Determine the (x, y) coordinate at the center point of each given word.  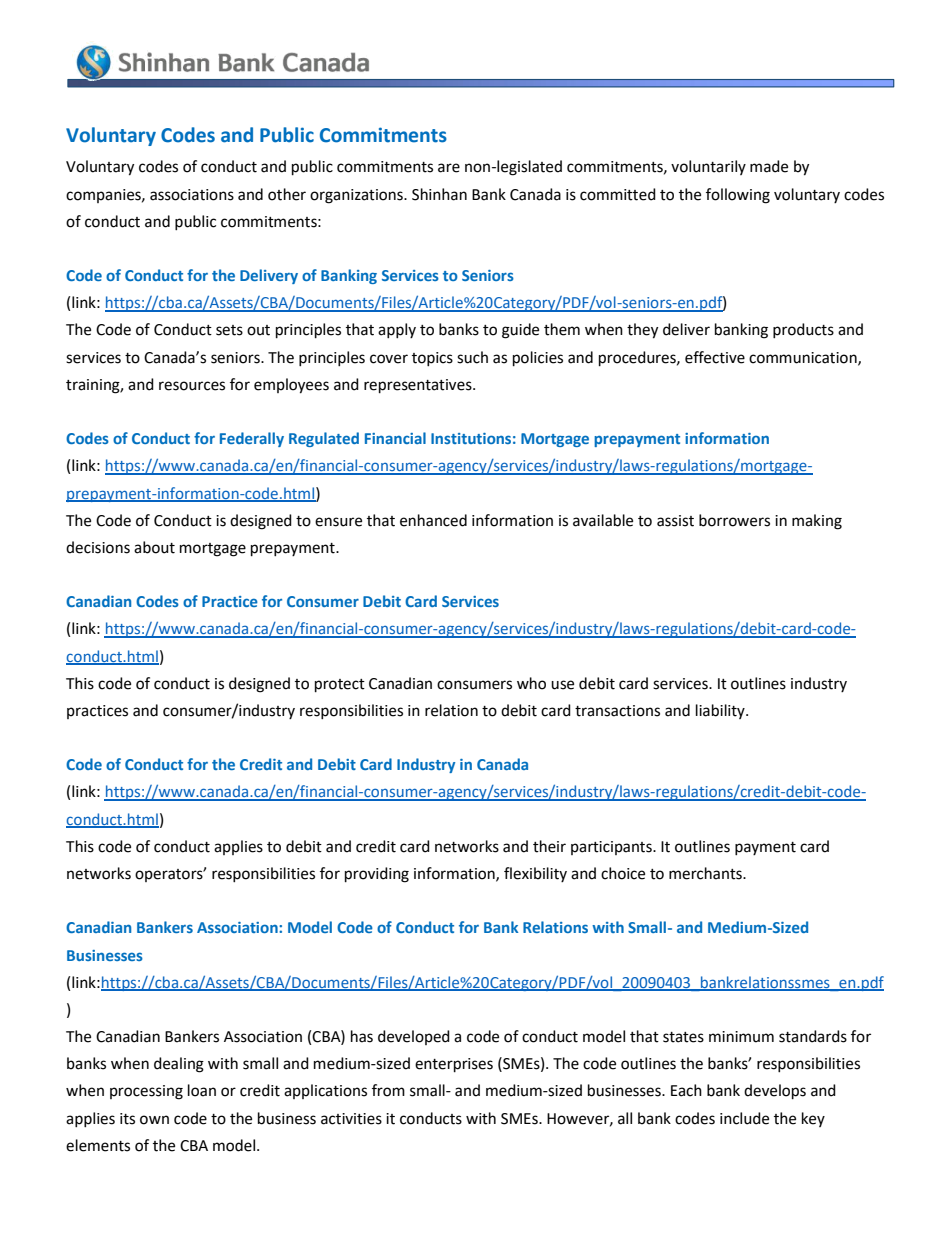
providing (377, 875)
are (449, 168)
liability (721, 711)
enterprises (454, 1065)
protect (340, 686)
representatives (419, 386)
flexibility (535, 874)
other (287, 194)
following (738, 196)
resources (192, 386)
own (154, 1120)
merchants (706, 873)
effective (715, 357)
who (531, 683)
